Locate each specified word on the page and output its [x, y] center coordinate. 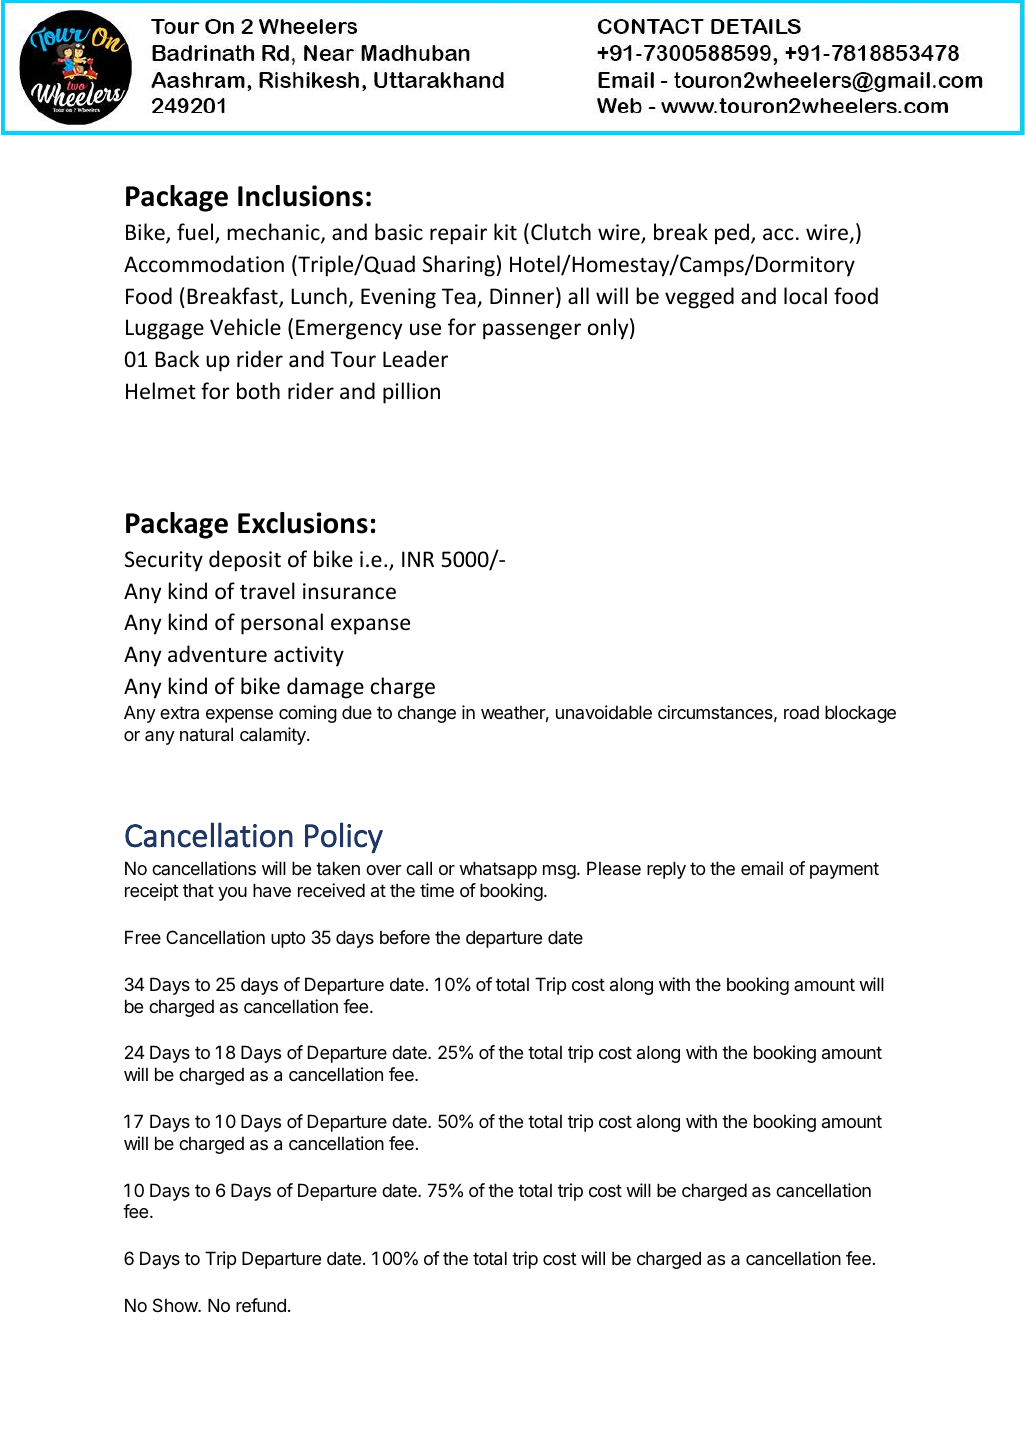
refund [261, 1305]
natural [206, 734]
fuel [196, 233]
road [801, 712]
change [427, 714]
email [762, 868]
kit [505, 231]
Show [176, 1305]
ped [733, 234]
